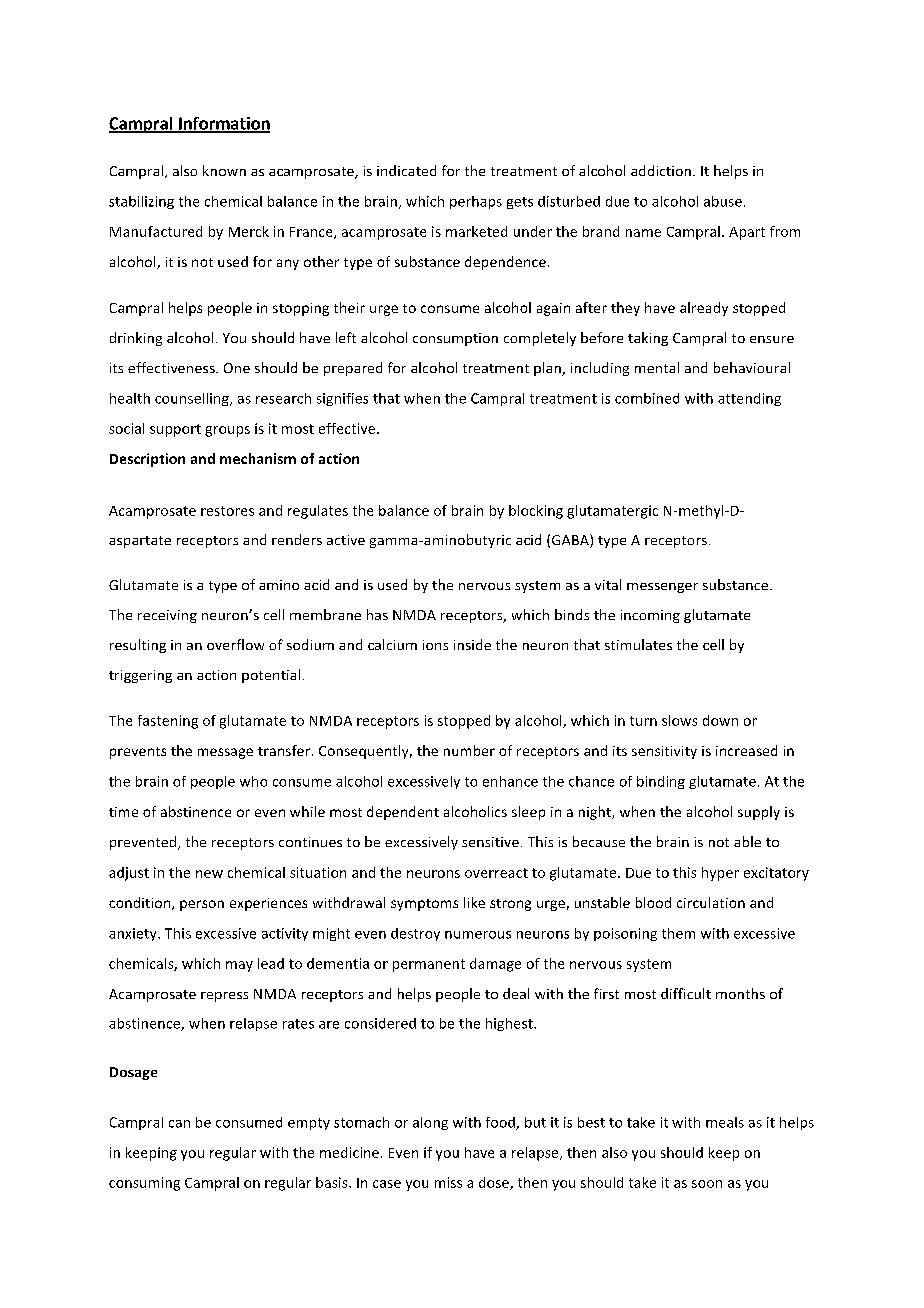 The height and width of the screenshot is (1308, 924). What do you see at coordinates (448, 1182) in the screenshot?
I see `miss` at bounding box center [448, 1182].
